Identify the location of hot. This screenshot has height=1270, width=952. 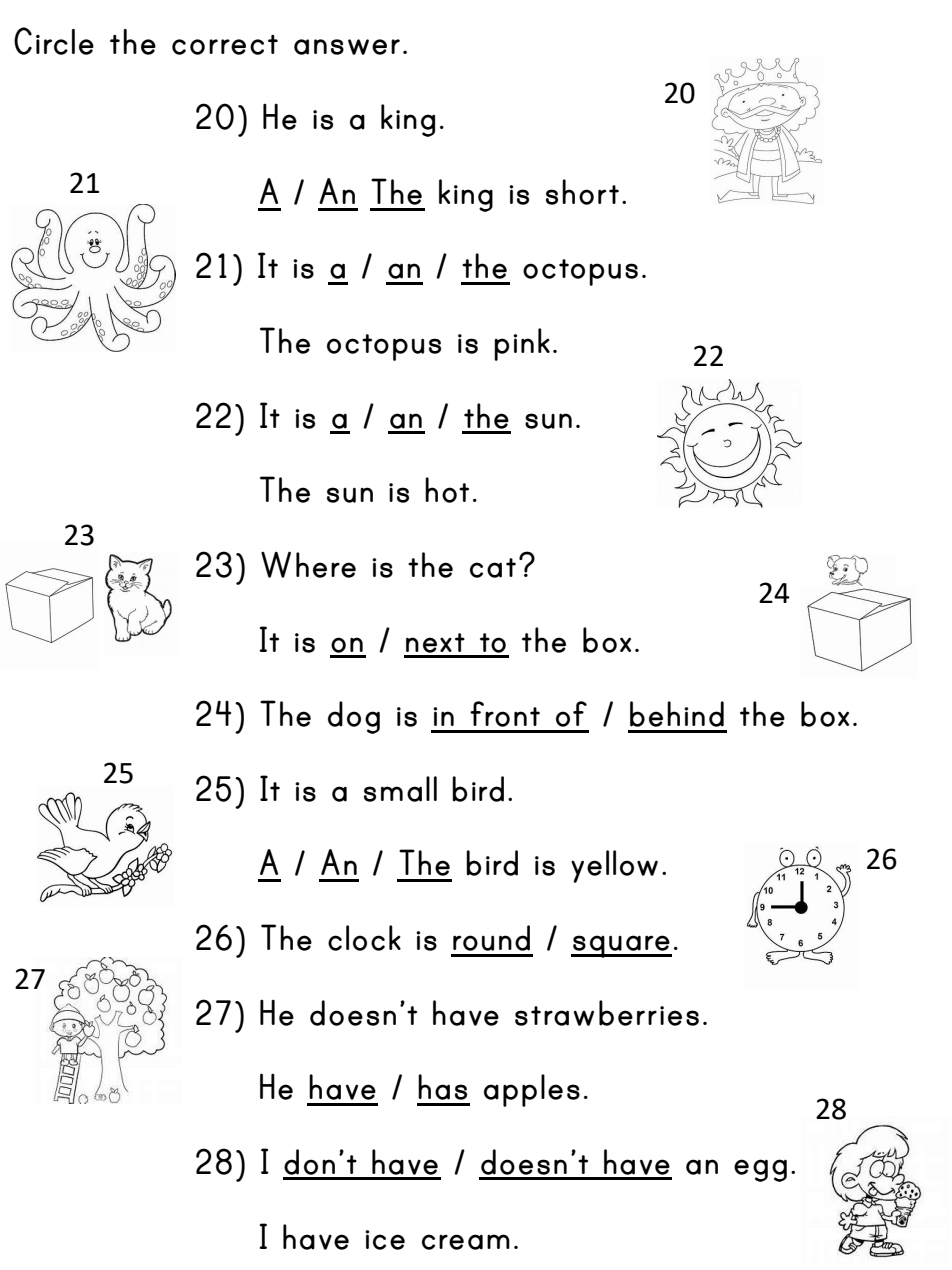
(447, 490).
